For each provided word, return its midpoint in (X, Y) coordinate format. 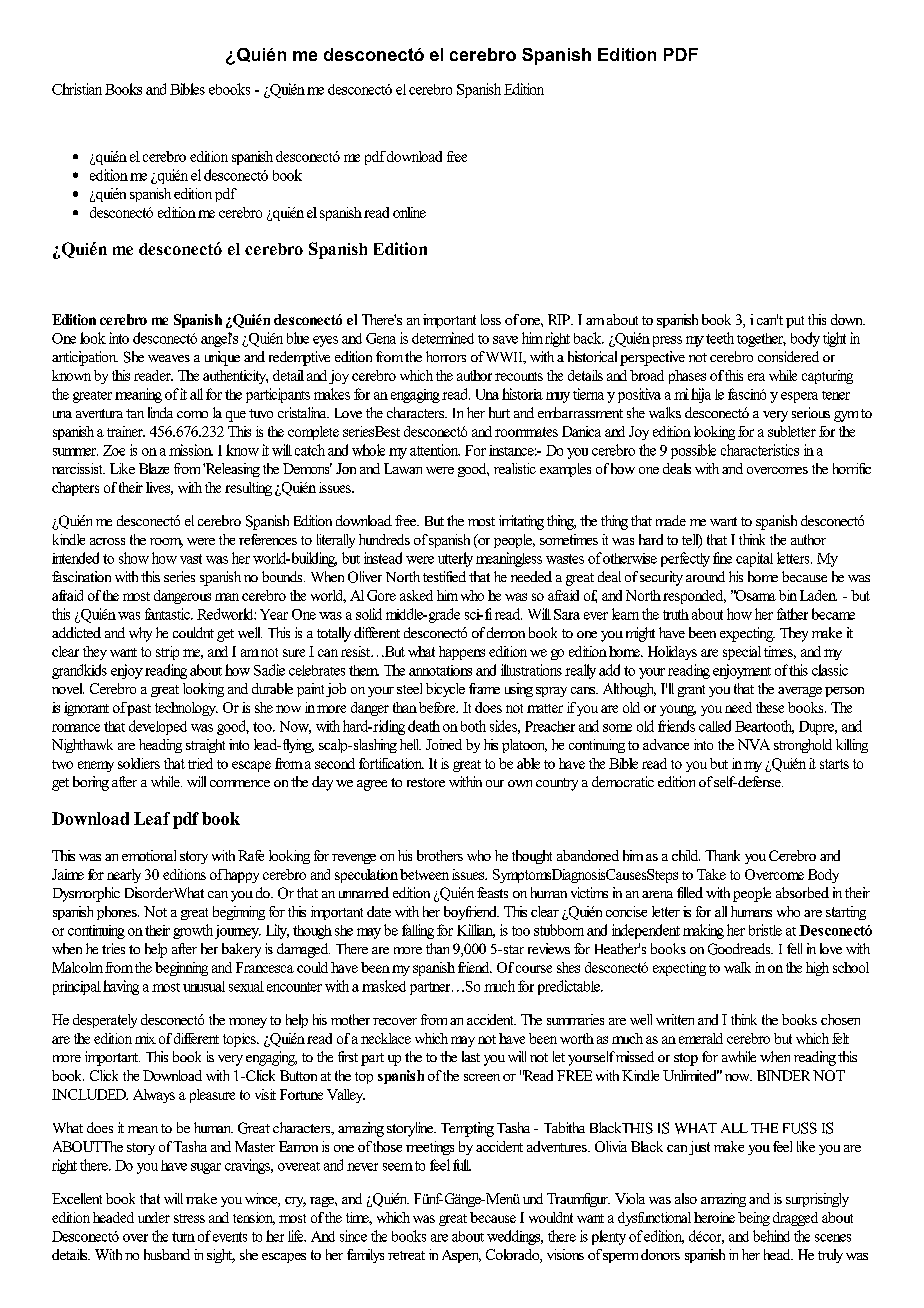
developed (158, 727)
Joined (444, 744)
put (795, 322)
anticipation (85, 358)
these (770, 707)
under (154, 1217)
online (409, 212)
